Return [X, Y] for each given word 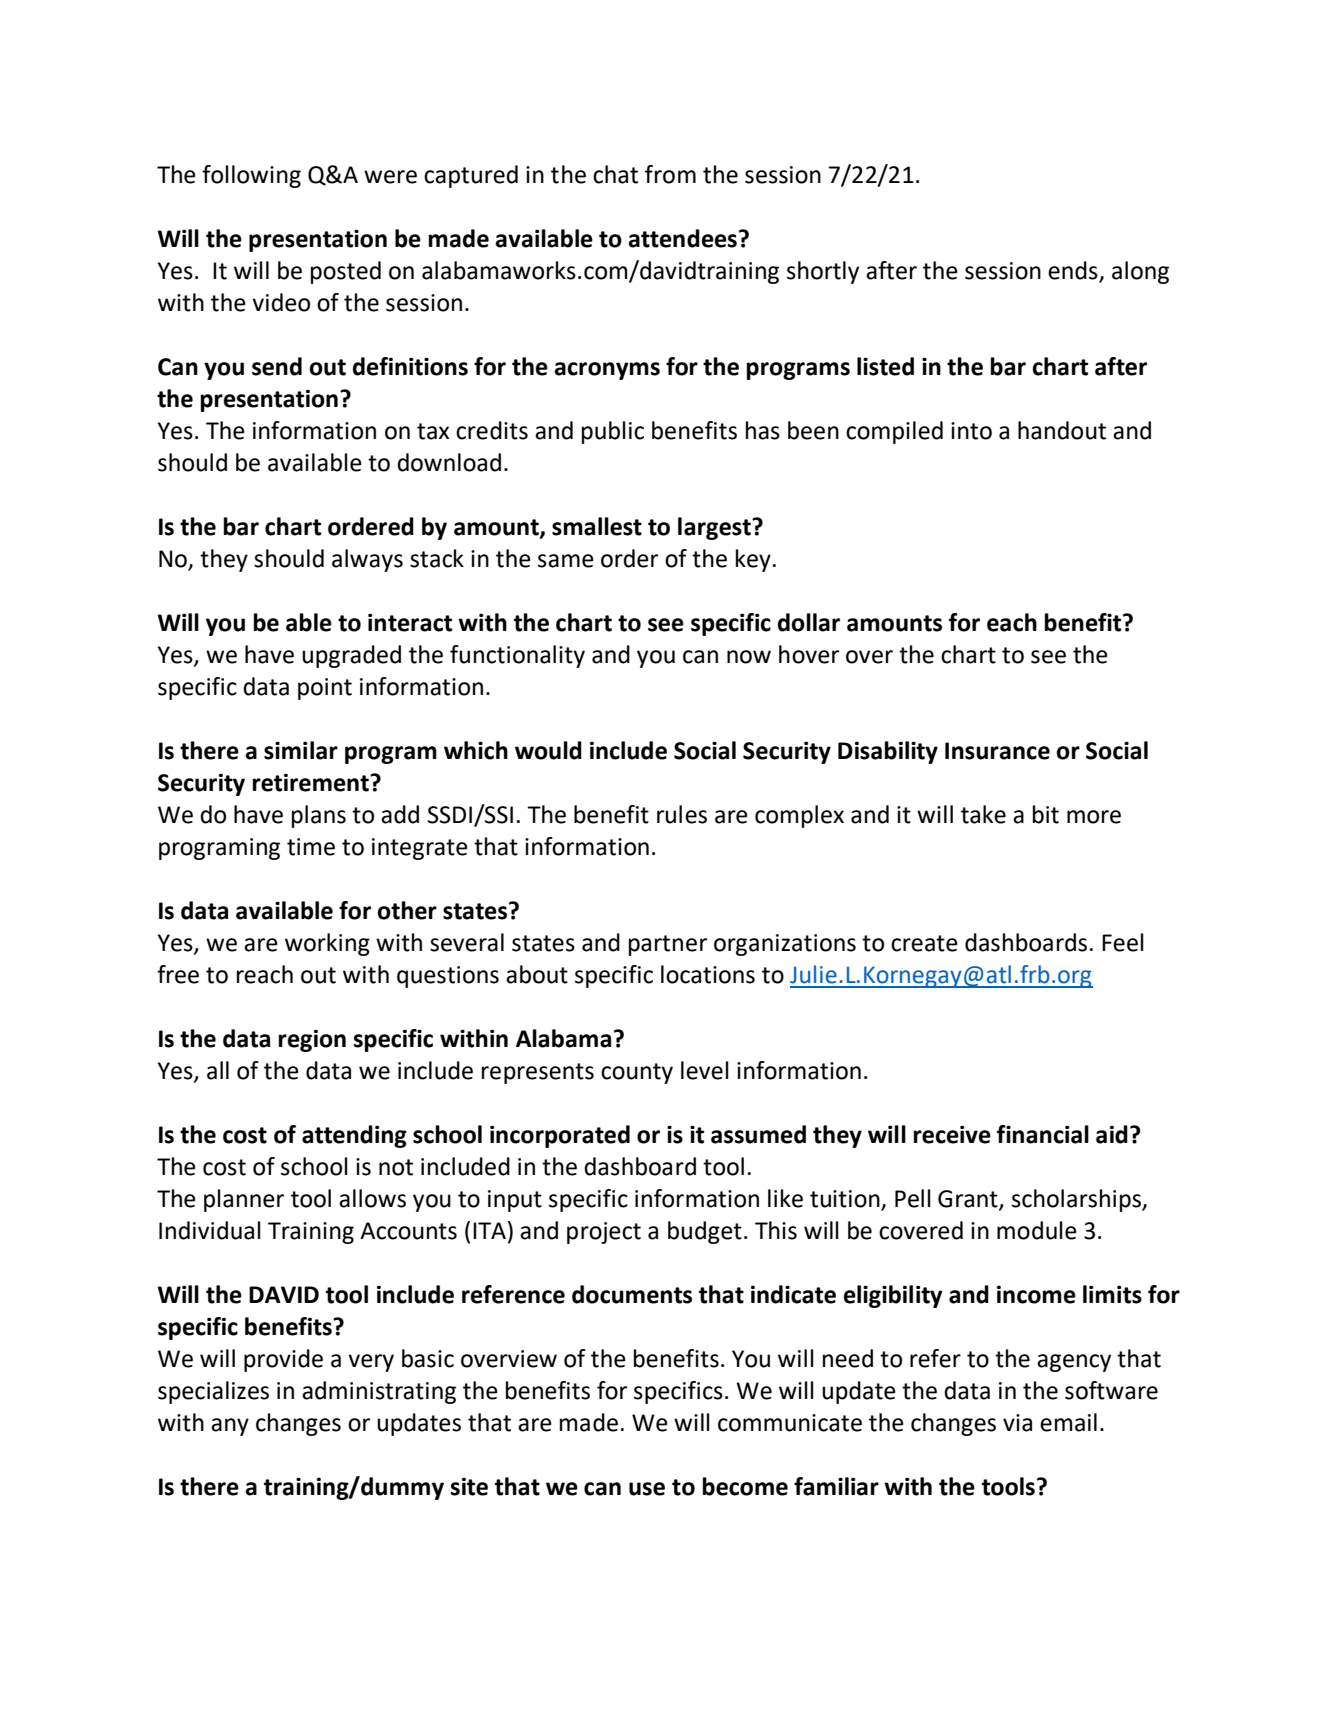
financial [1043, 1134]
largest [715, 528]
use [647, 1489]
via [1017, 1423]
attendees [682, 238]
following [251, 176]
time [311, 847]
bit [1046, 814]
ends [1073, 270]
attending [354, 1136]
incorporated [560, 1136]
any [230, 1427]
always [367, 560]
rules [682, 814]
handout [1062, 430]
